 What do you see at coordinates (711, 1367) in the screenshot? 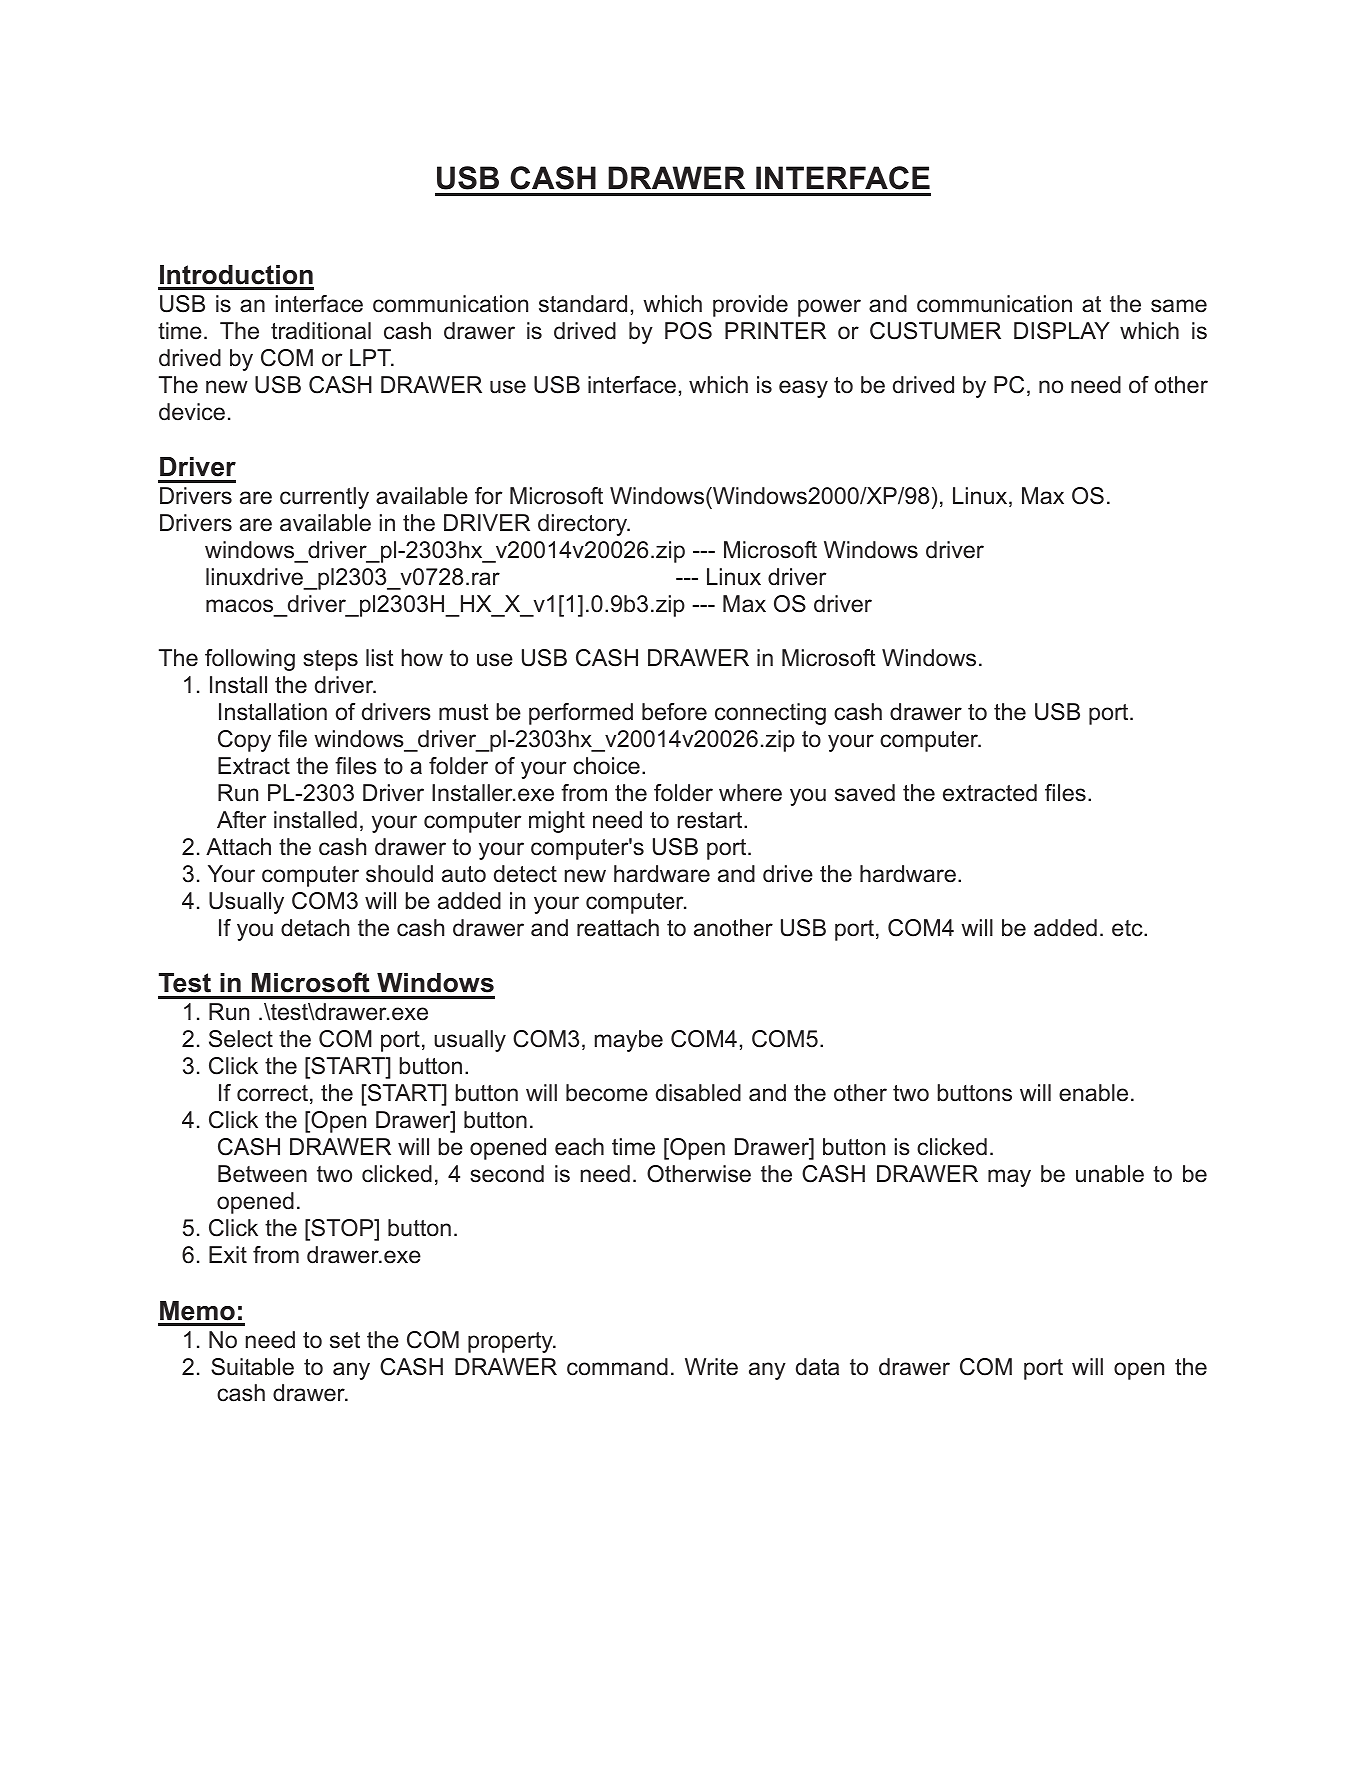
I see `Write` at bounding box center [711, 1367].
